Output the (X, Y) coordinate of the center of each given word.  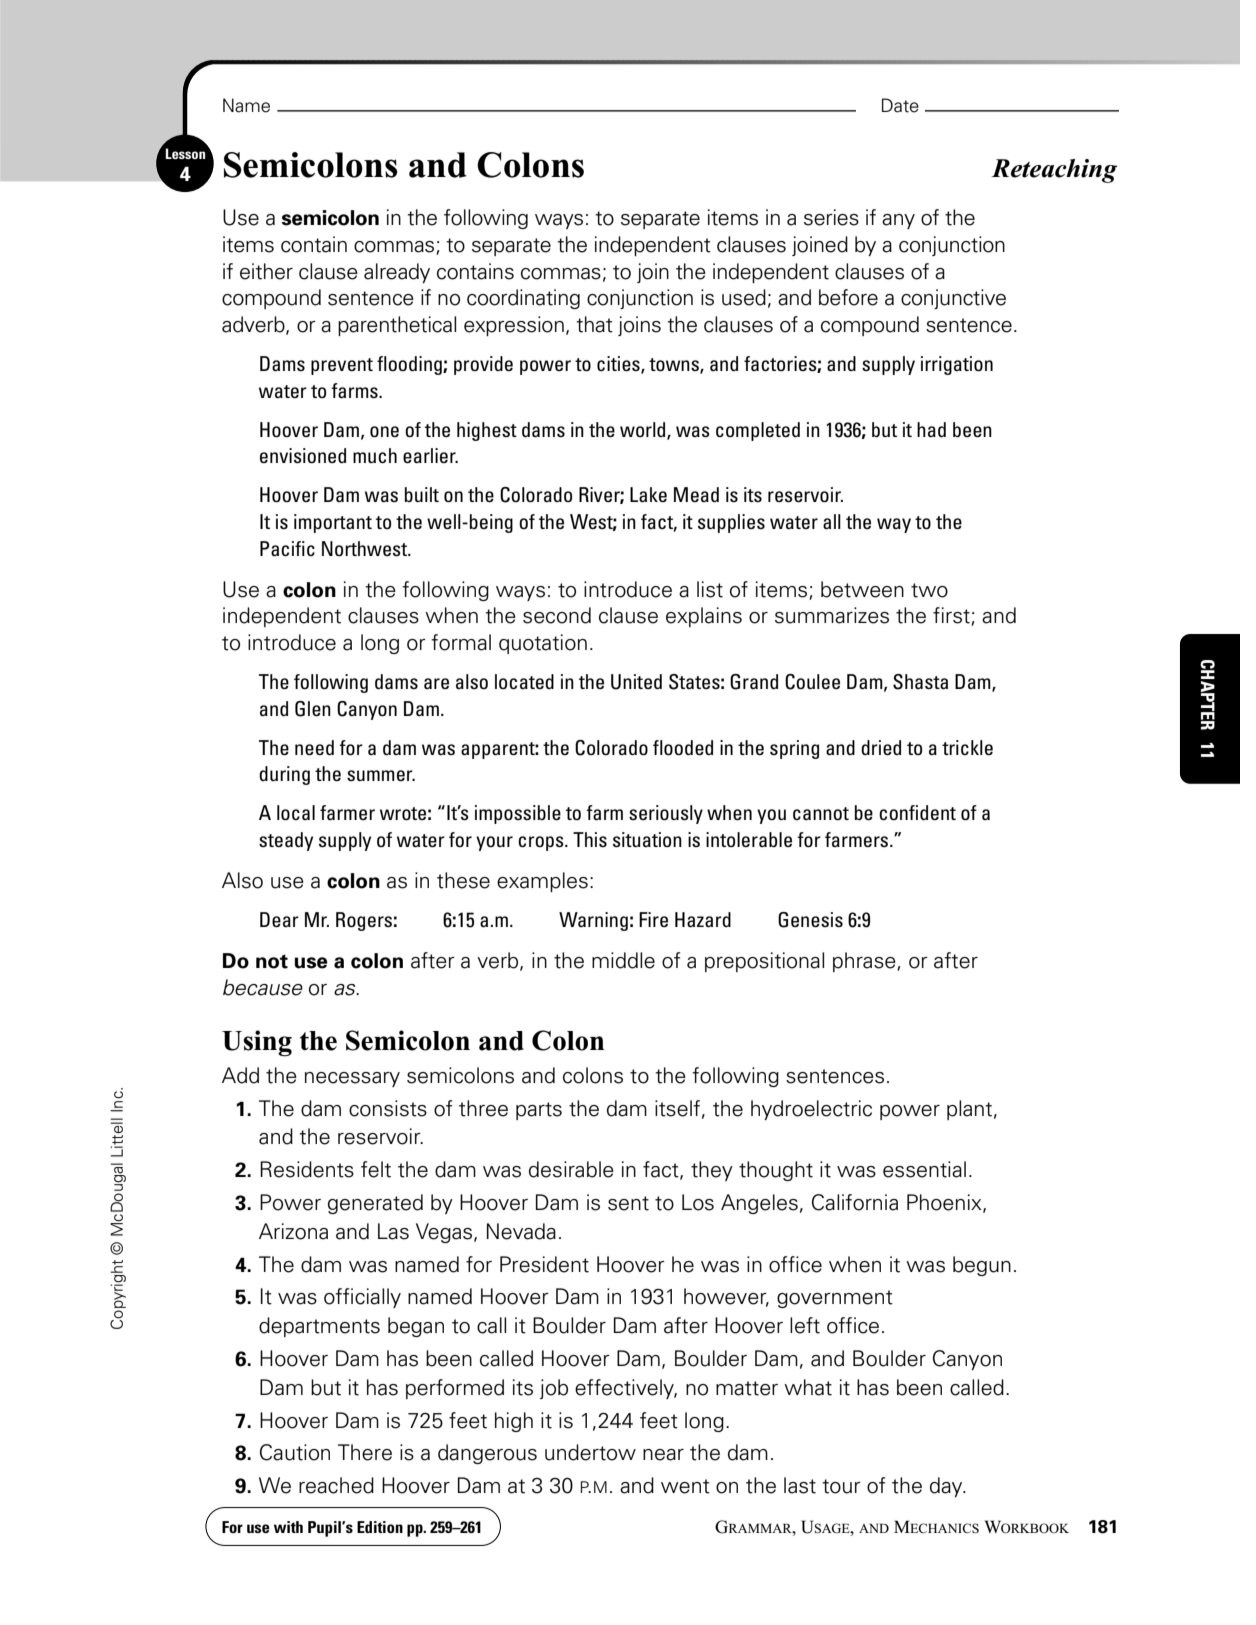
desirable (571, 1169)
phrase (865, 962)
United (636, 682)
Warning (593, 921)
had (931, 429)
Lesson (185, 153)
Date (900, 105)
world (644, 430)
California (855, 1202)
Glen (313, 709)
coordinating (523, 299)
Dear (279, 919)
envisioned (303, 456)
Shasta (920, 682)
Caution (295, 1452)
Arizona (293, 1231)
